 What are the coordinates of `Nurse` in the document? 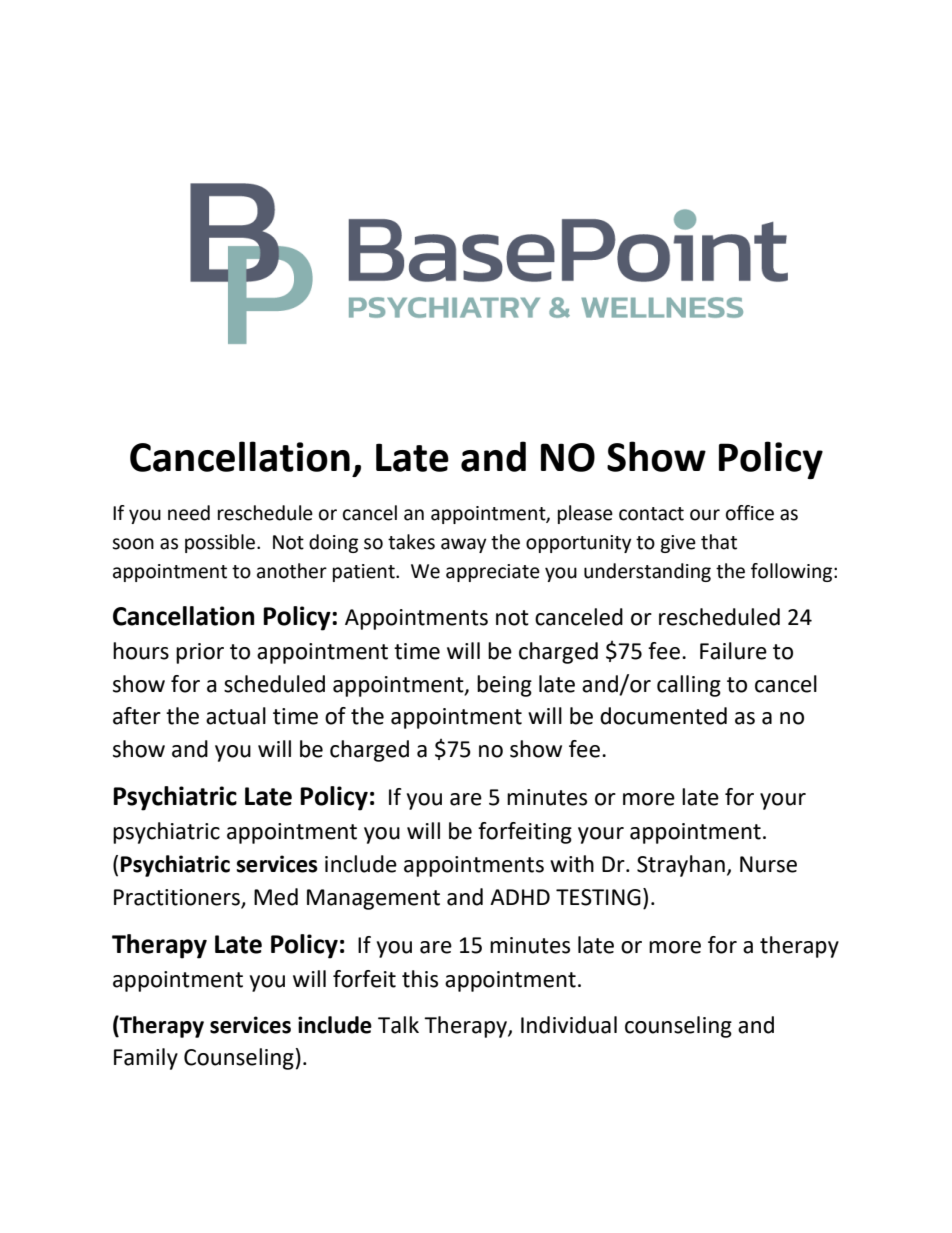 It's located at (768, 864).
